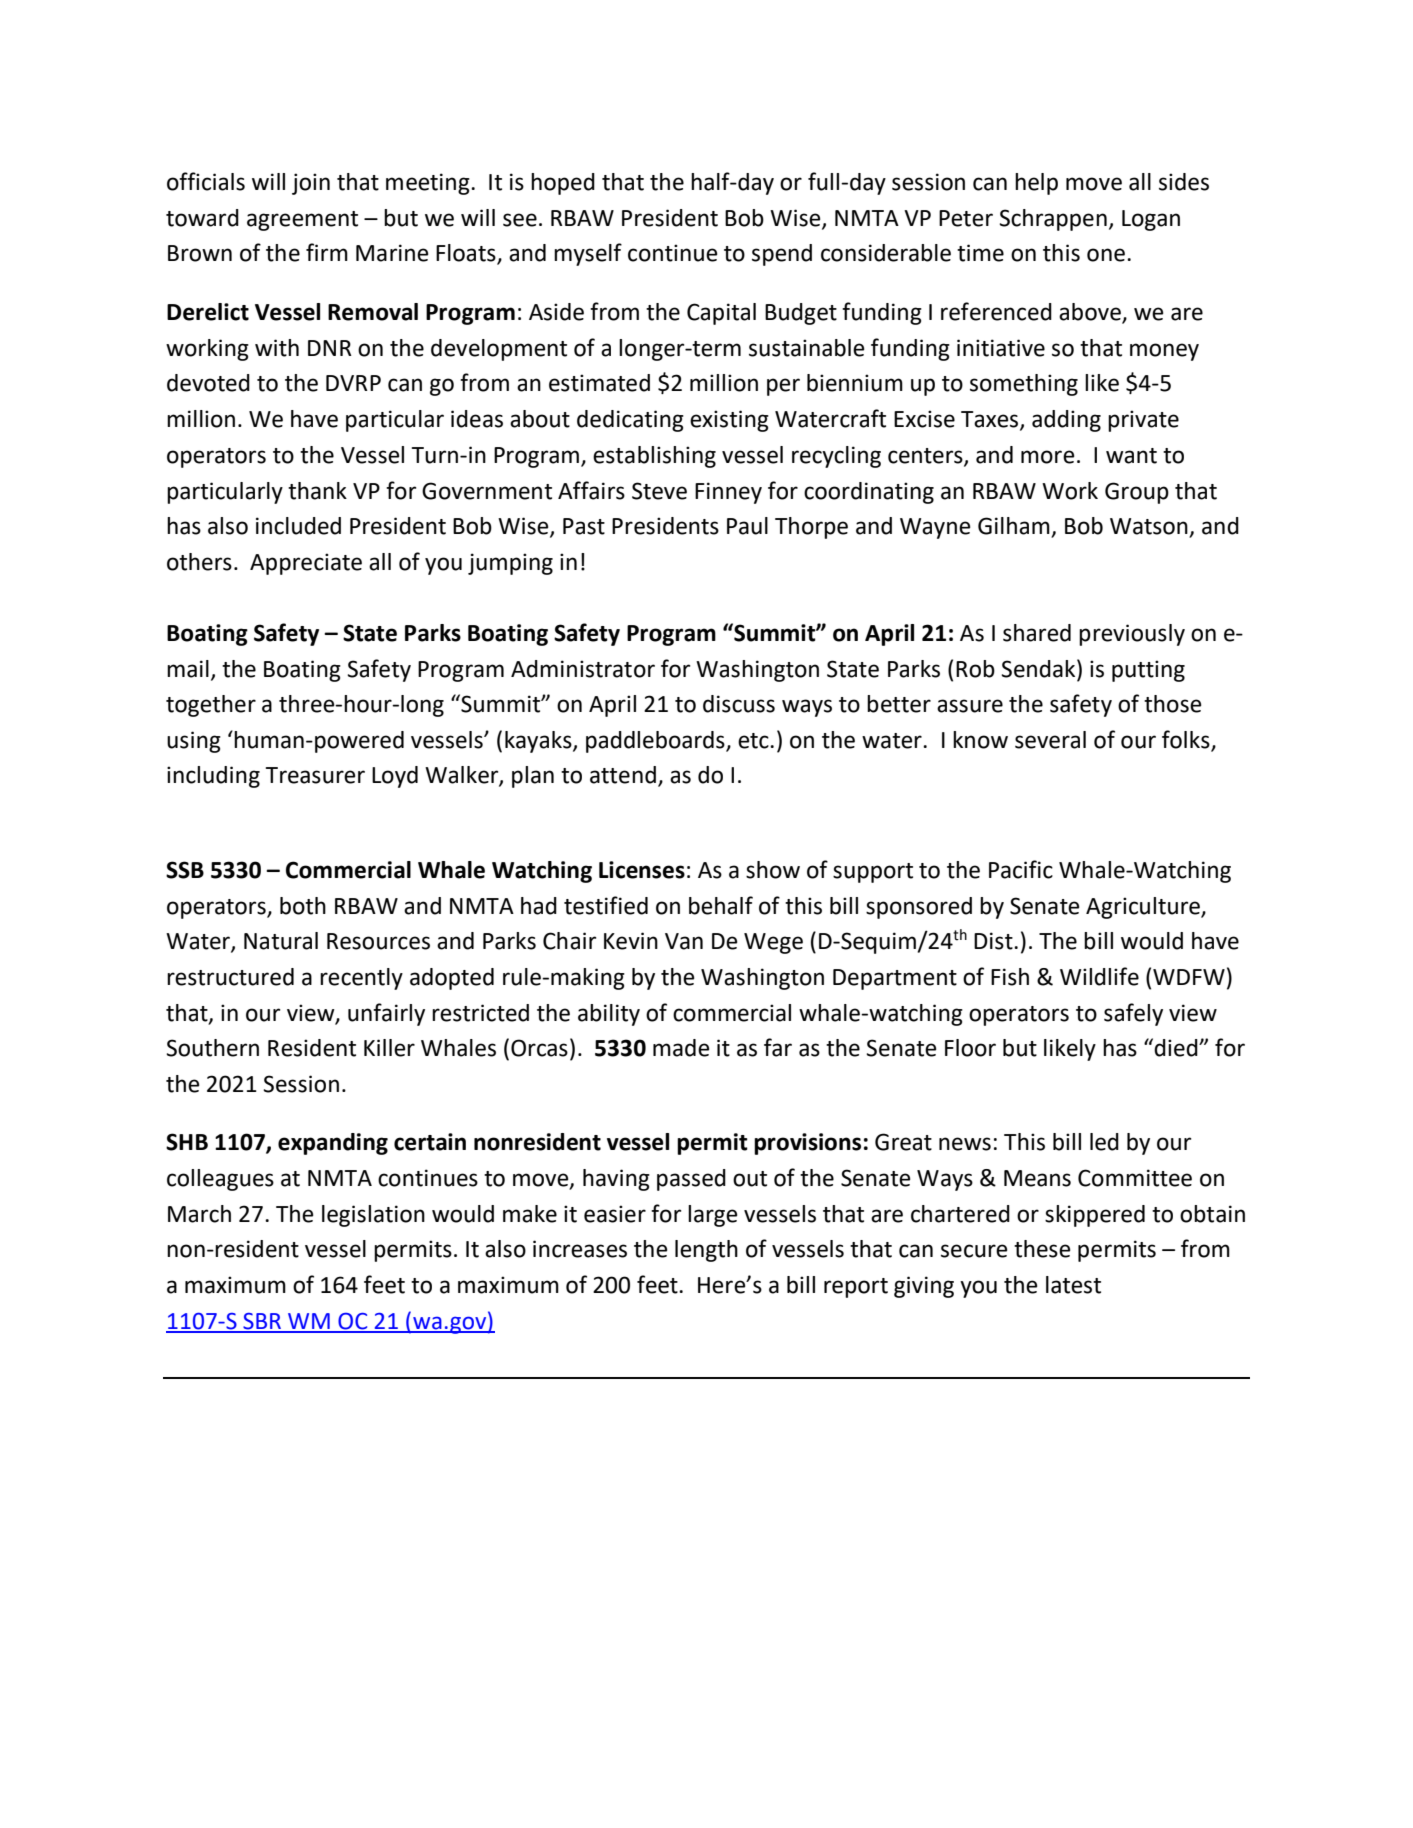  I want to click on length, so click(706, 1251).
